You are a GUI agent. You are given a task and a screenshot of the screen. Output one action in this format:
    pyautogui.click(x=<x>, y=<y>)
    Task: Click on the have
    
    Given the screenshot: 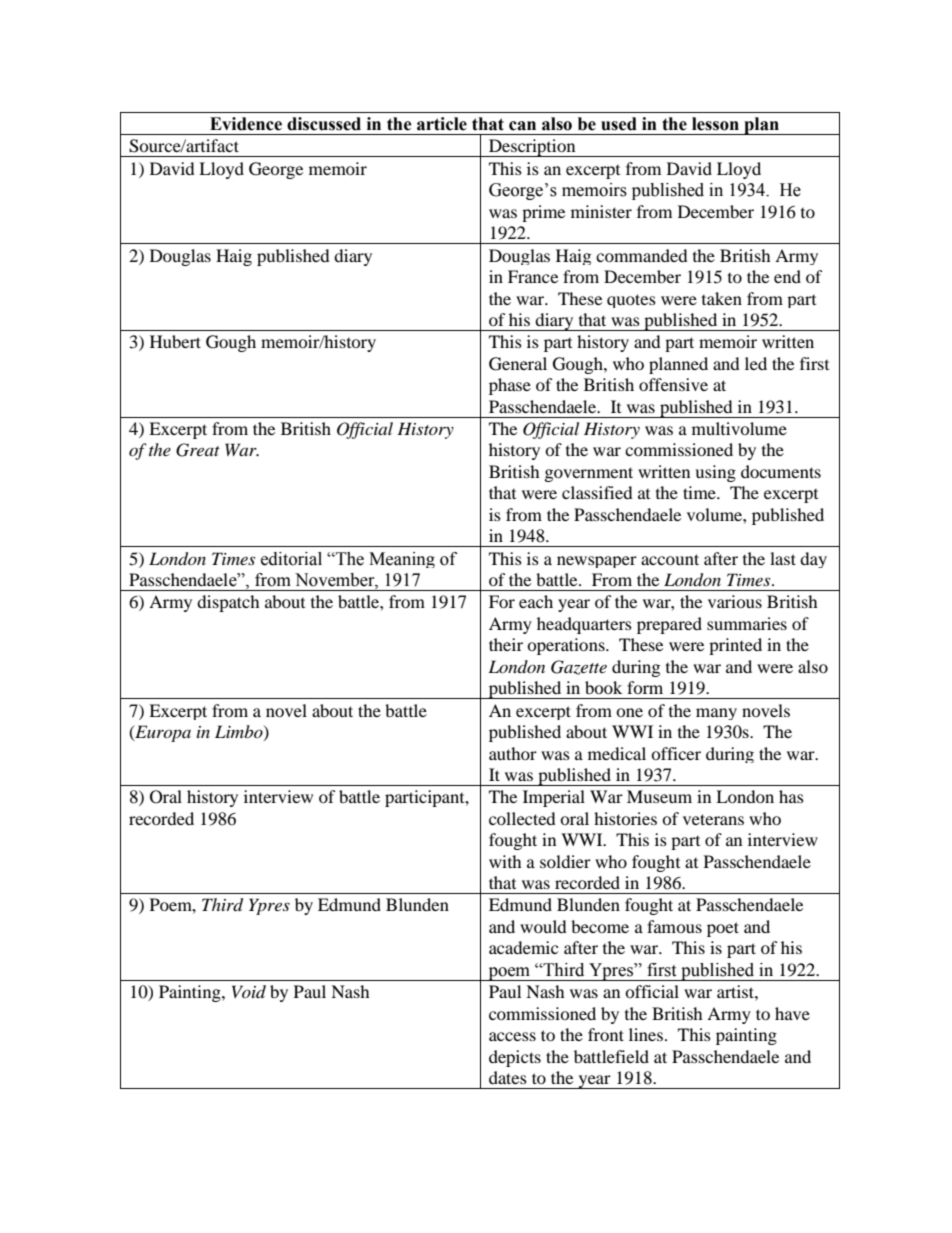 What is the action you would take?
    pyautogui.click(x=792, y=1013)
